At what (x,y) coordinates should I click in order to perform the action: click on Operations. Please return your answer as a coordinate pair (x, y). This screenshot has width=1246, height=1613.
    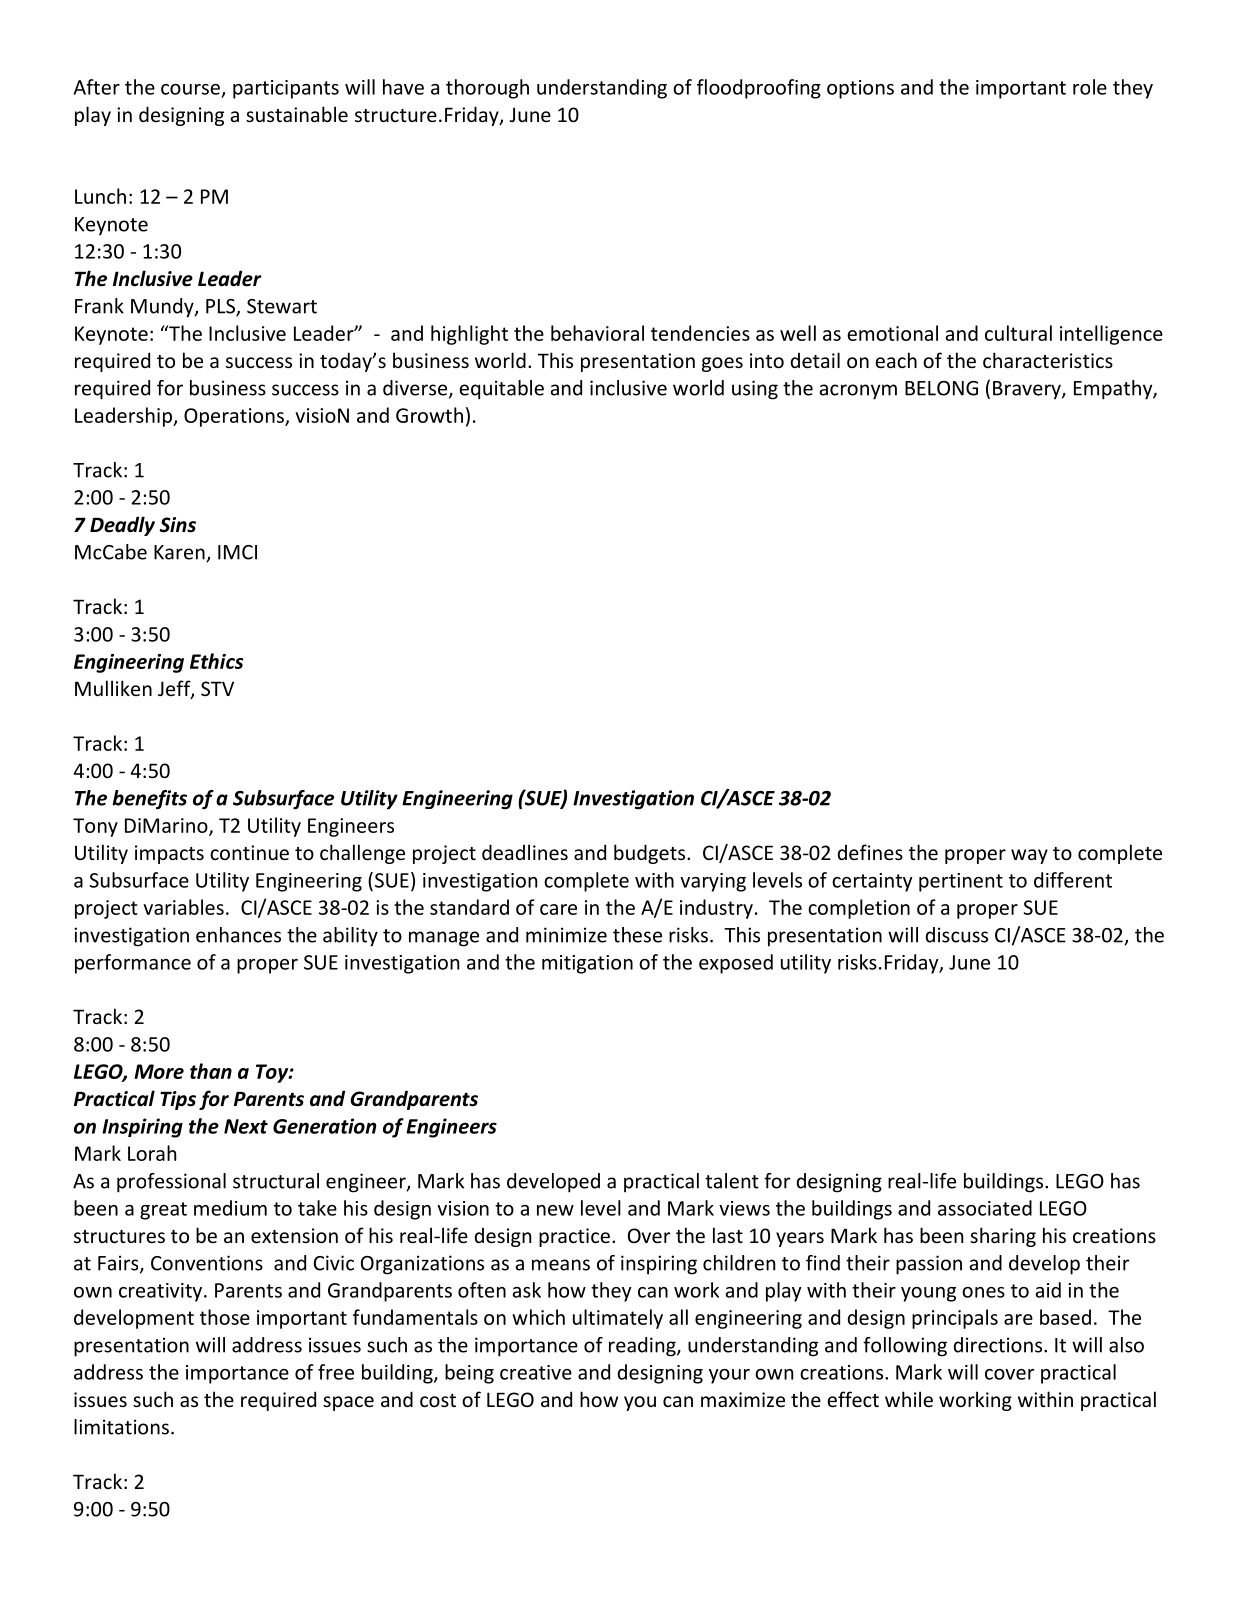
    Looking at the image, I should click on (235, 417).
